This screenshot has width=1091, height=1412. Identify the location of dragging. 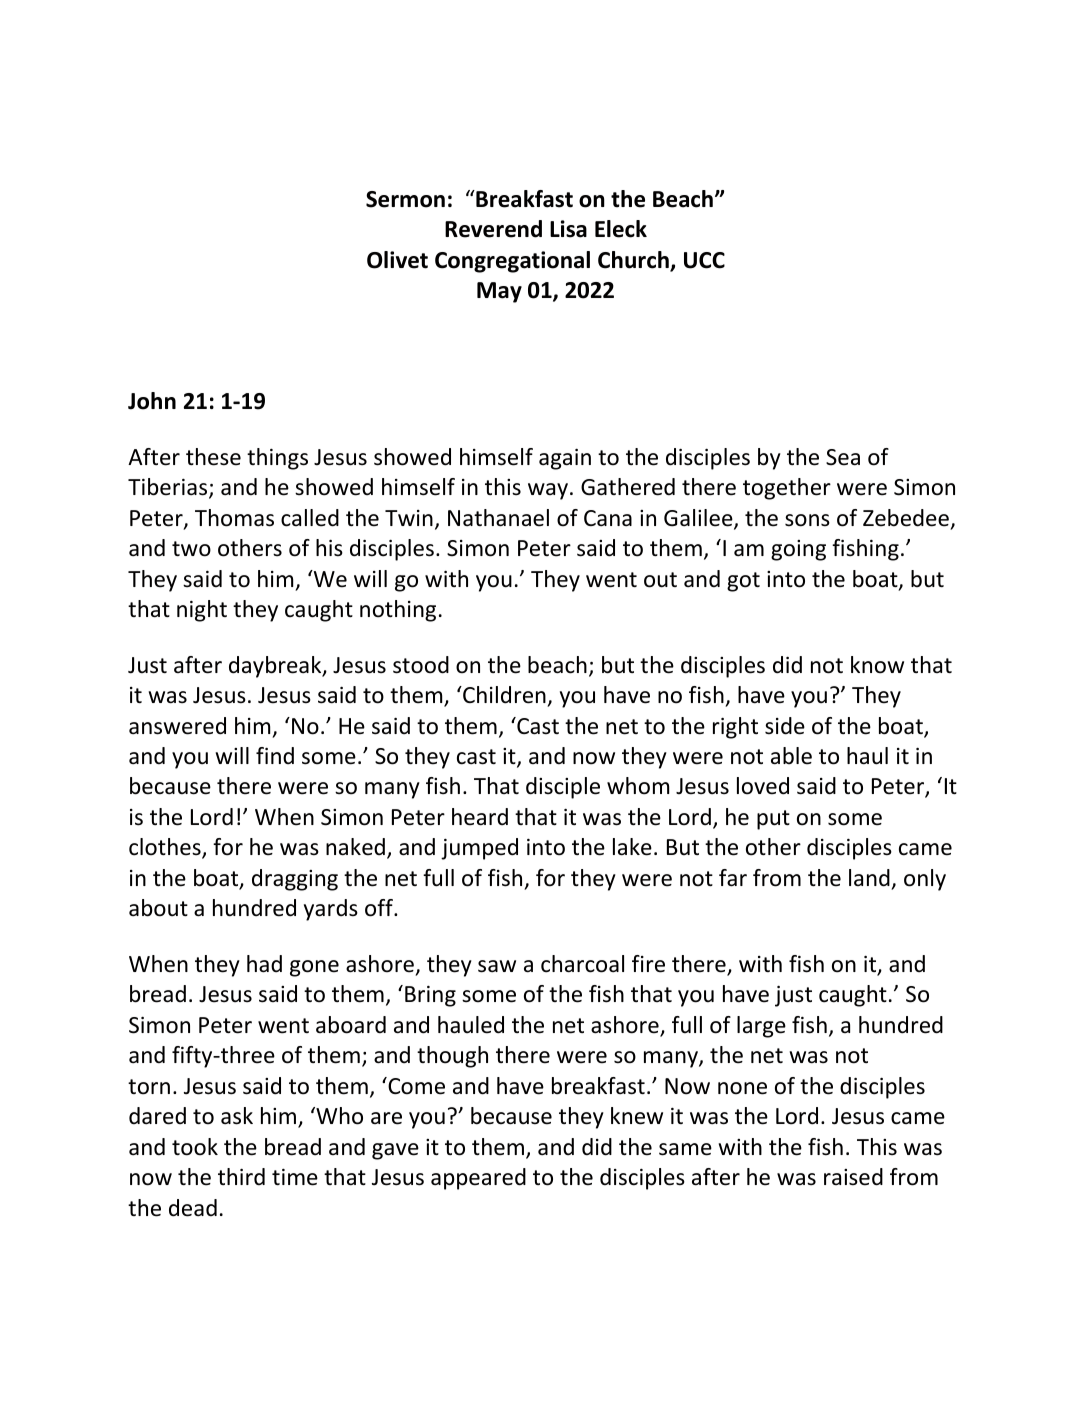
(295, 880).
